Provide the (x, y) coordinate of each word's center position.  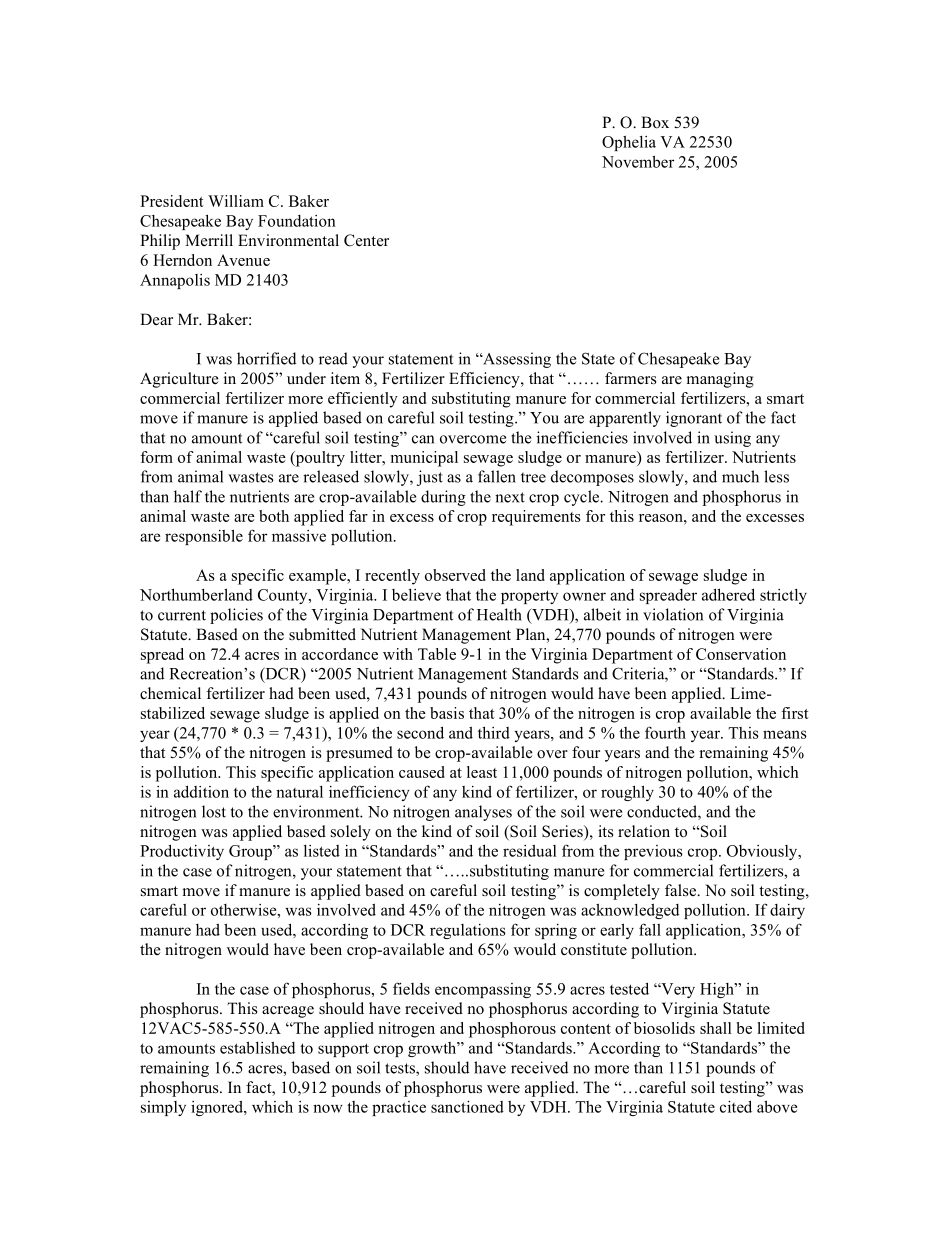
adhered (728, 594)
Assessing (516, 360)
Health (499, 614)
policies (236, 616)
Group (251, 852)
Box (655, 122)
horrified (266, 358)
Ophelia (629, 143)
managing (720, 380)
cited (736, 1106)
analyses (483, 813)
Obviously (763, 852)
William (236, 201)
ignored (218, 1108)
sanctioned (467, 1107)
